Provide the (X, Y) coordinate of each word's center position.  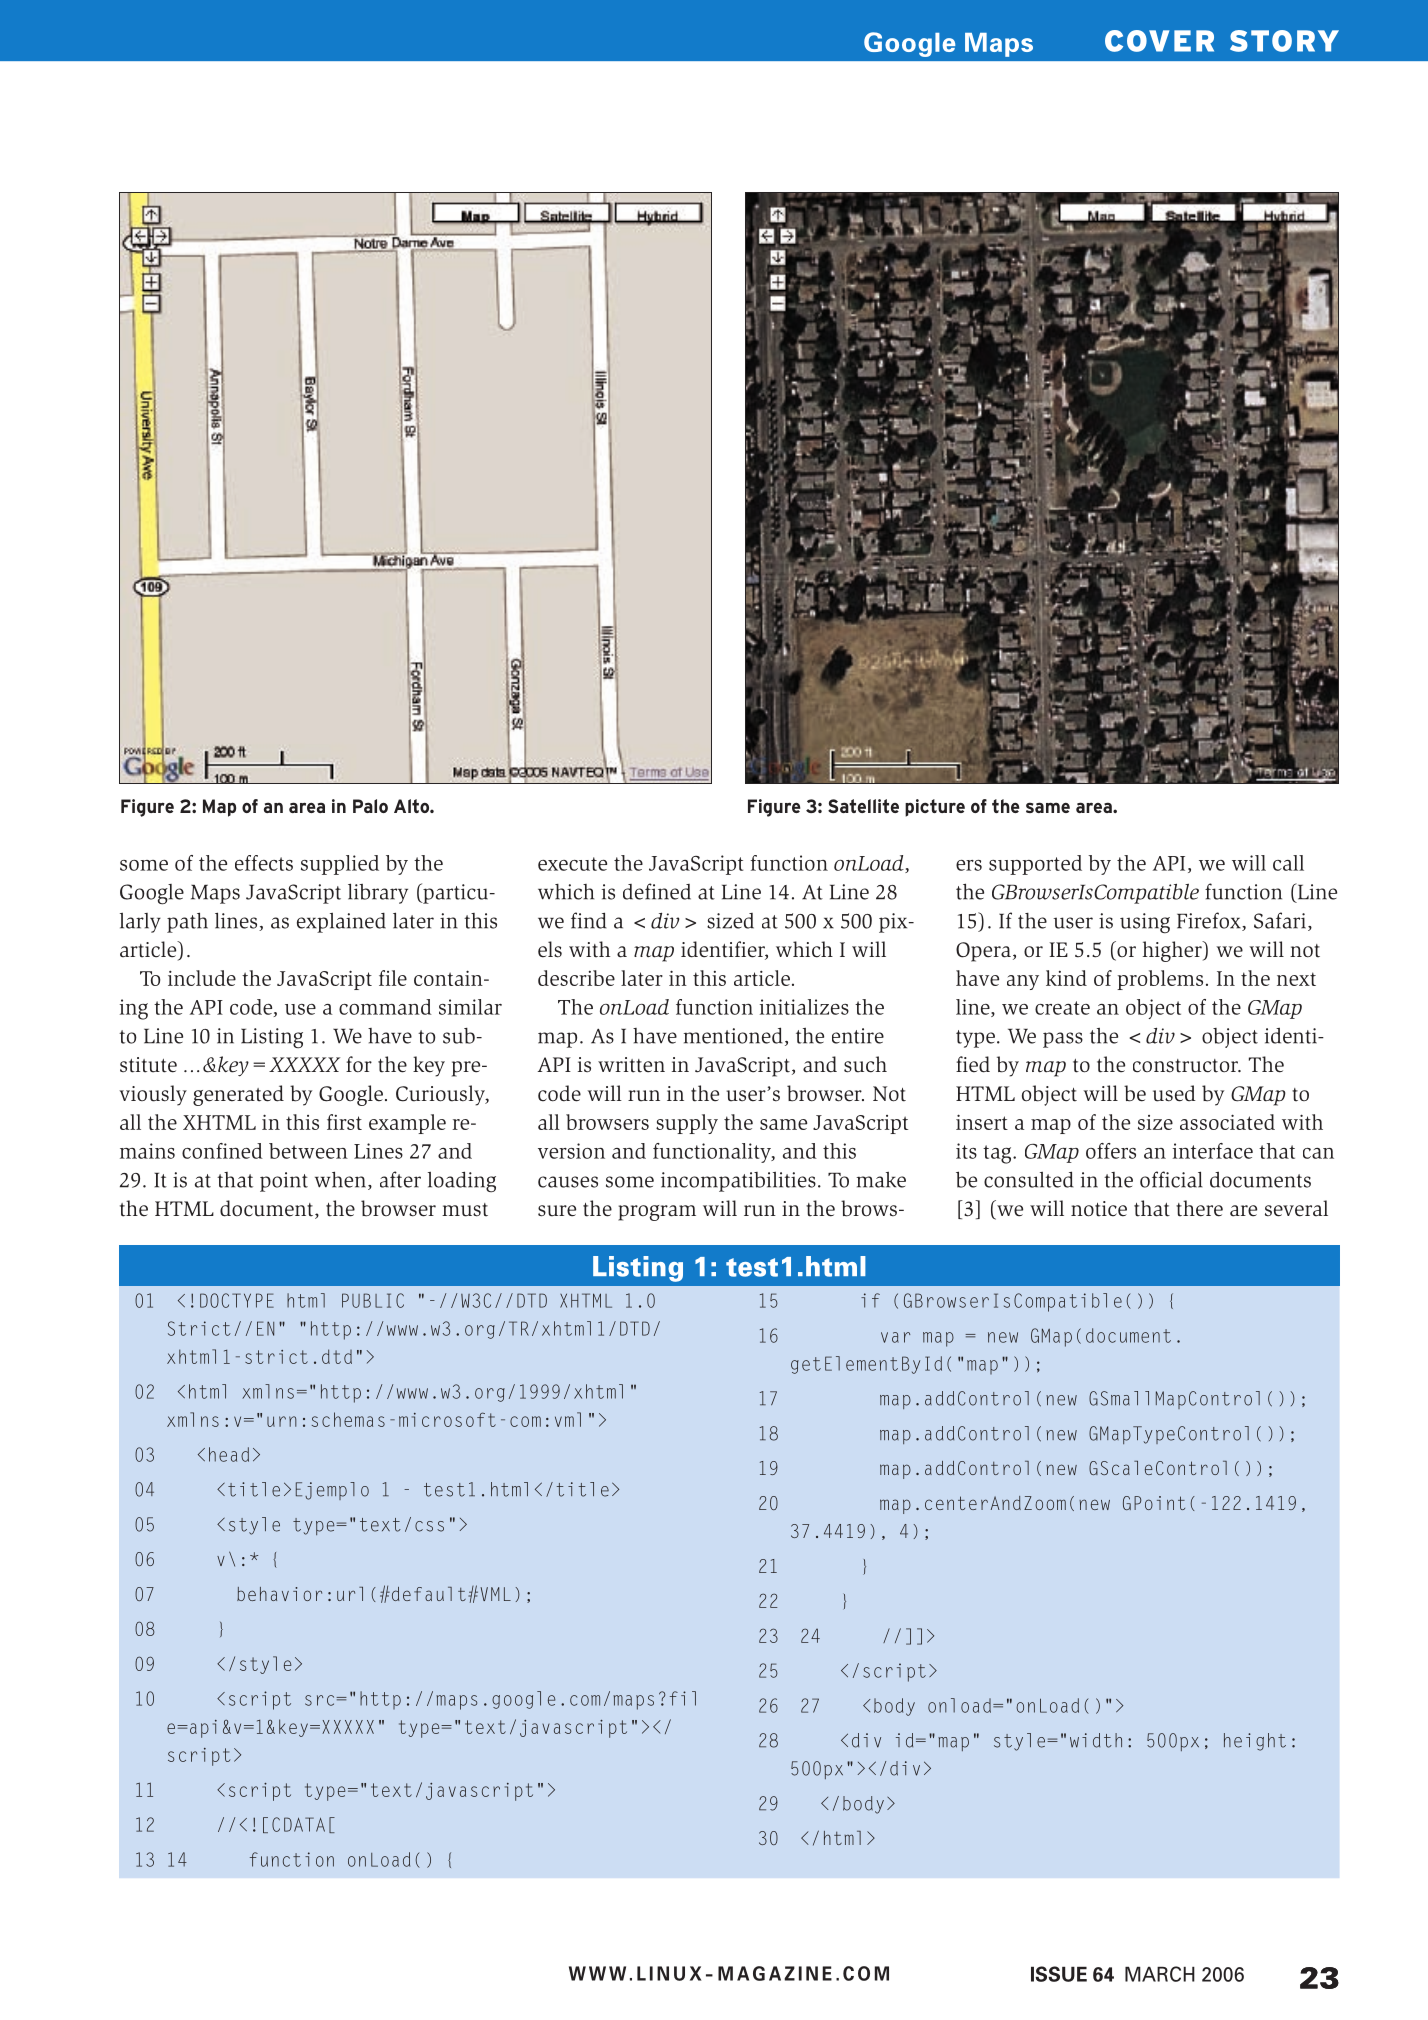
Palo (370, 806)
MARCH (1160, 1974)
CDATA (298, 1824)
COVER (1159, 41)
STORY (1284, 41)
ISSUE (1059, 1974)
